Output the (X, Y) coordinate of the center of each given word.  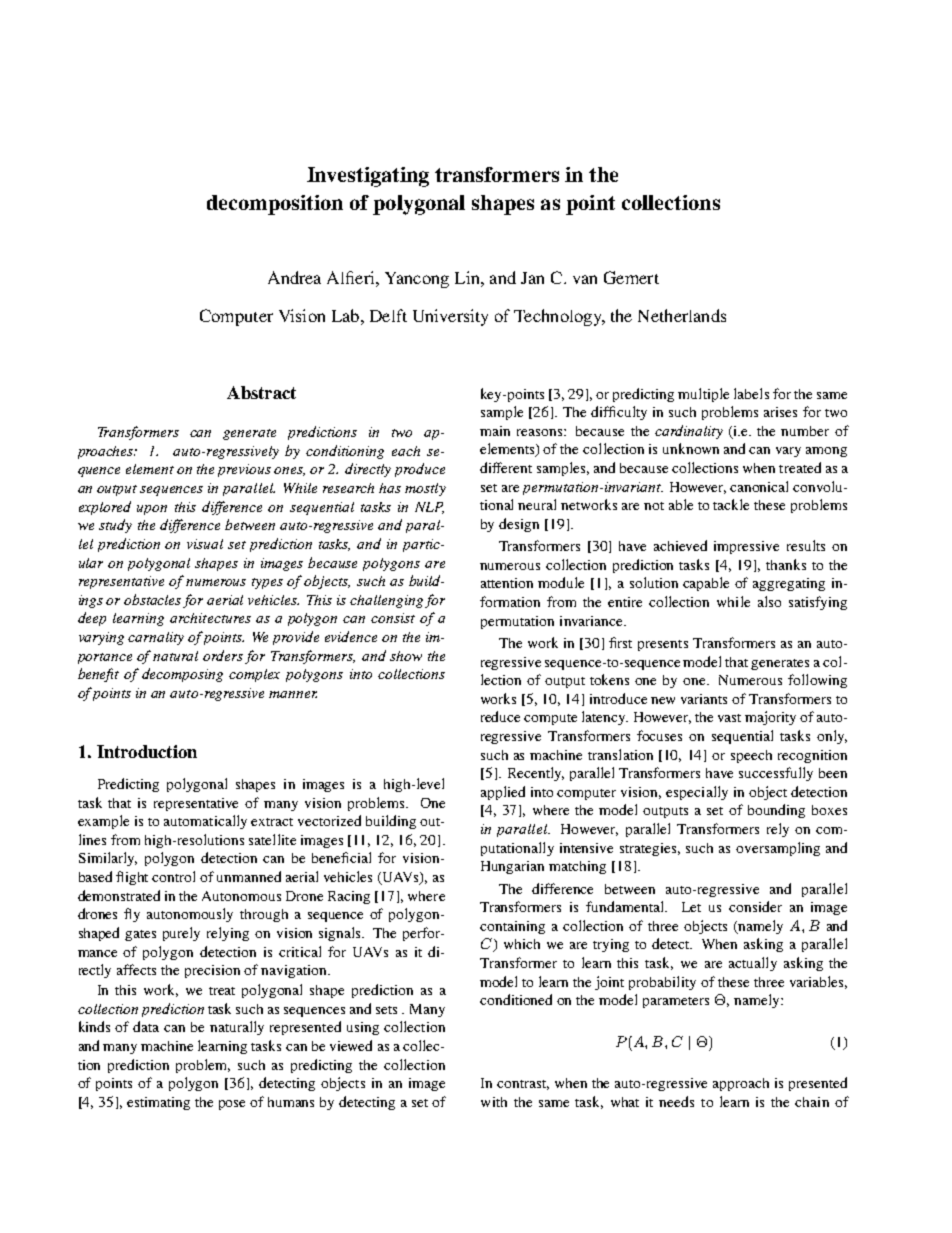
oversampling (778, 849)
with (494, 1102)
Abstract (261, 392)
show (406, 656)
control (173, 876)
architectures (210, 618)
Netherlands (682, 315)
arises (780, 412)
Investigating (368, 177)
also (769, 601)
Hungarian (512, 867)
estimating (158, 1103)
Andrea (294, 277)
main (495, 431)
